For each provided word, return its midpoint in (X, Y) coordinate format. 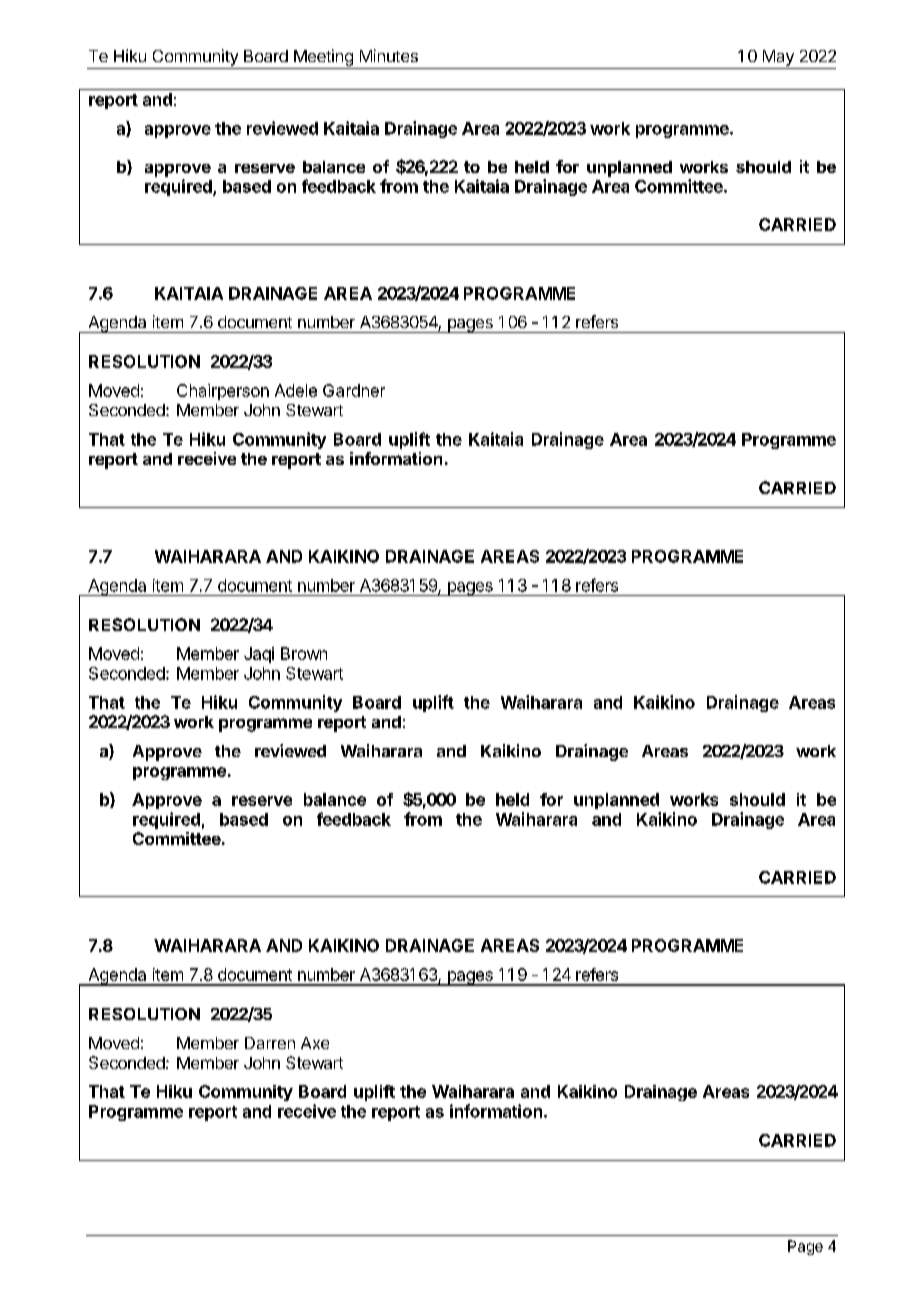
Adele (296, 390)
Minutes (389, 55)
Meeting (323, 57)
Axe (315, 1043)
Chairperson (223, 392)
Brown (304, 653)
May (778, 58)
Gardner (354, 390)
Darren (270, 1043)
